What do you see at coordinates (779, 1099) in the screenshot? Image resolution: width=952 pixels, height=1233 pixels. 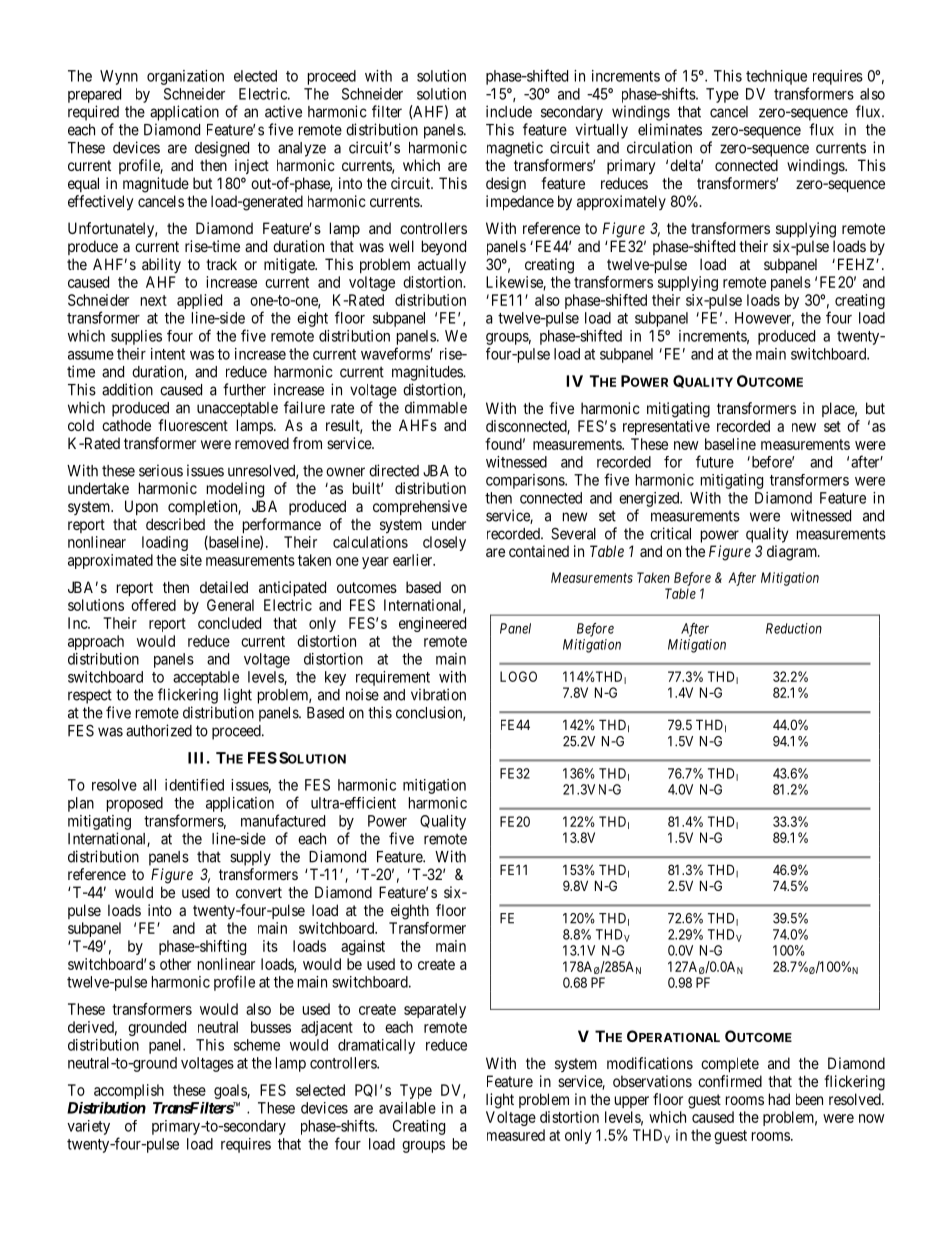 I see `had` at bounding box center [779, 1099].
